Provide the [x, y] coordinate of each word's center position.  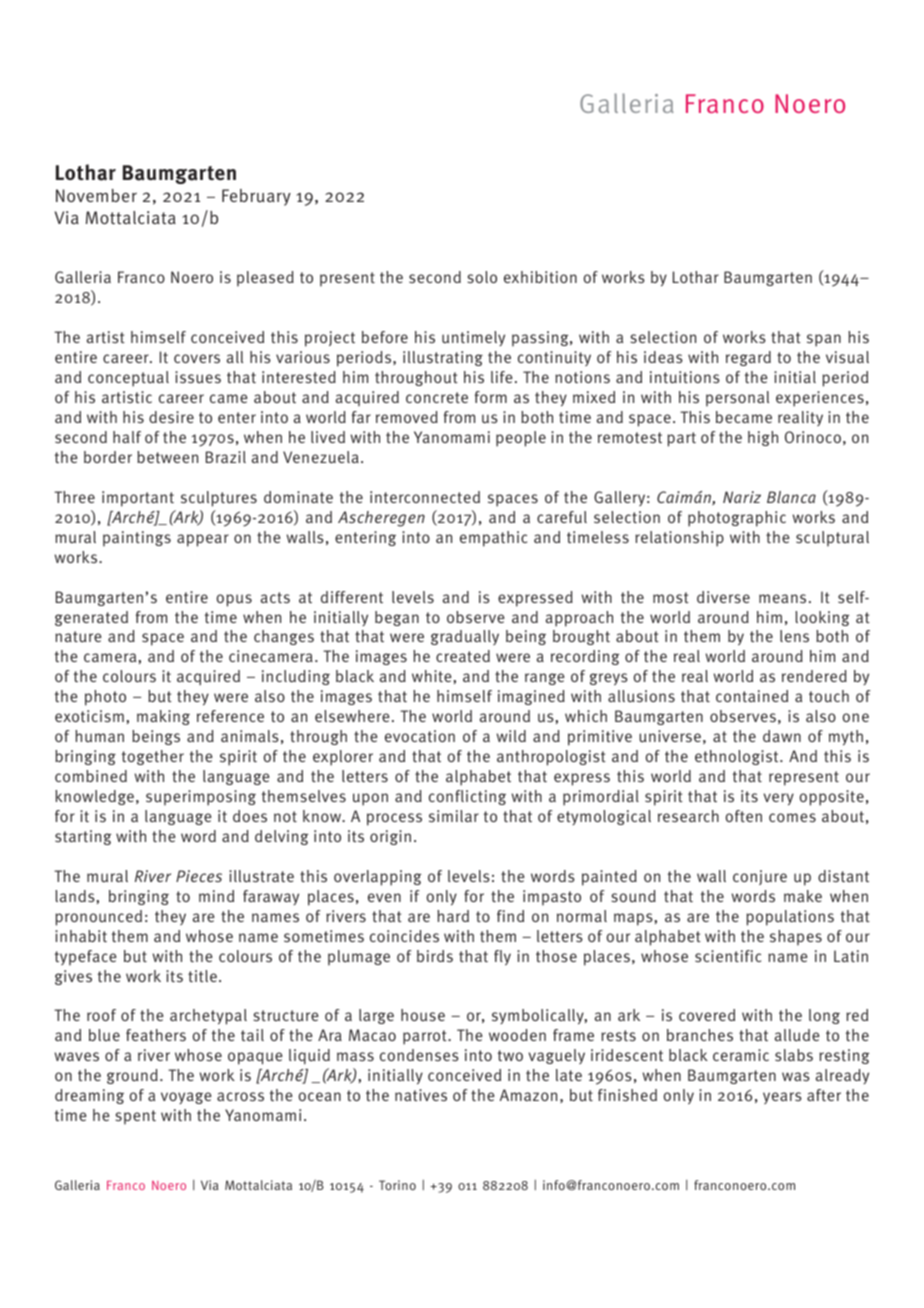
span [824, 340]
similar [454, 816]
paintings [137, 539]
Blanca [791, 497]
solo [482, 277]
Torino [397, 1185]
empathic [493, 539]
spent [135, 1117]
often [744, 816]
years [782, 1098]
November [96, 195]
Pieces [199, 876]
